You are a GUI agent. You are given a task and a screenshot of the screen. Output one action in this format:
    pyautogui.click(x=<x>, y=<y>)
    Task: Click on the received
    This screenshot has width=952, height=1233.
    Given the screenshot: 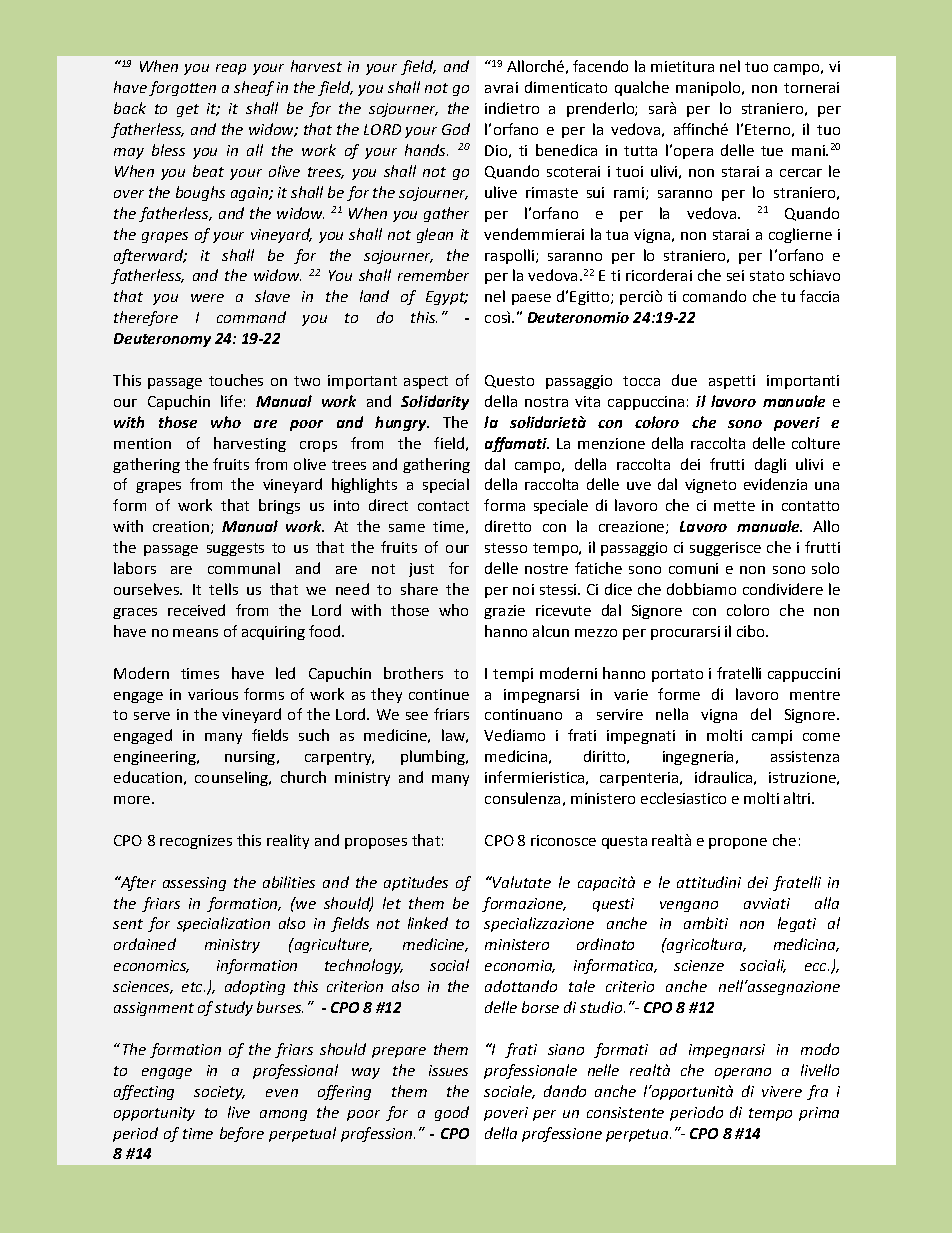 What is the action you would take?
    pyautogui.click(x=196, y=610)
